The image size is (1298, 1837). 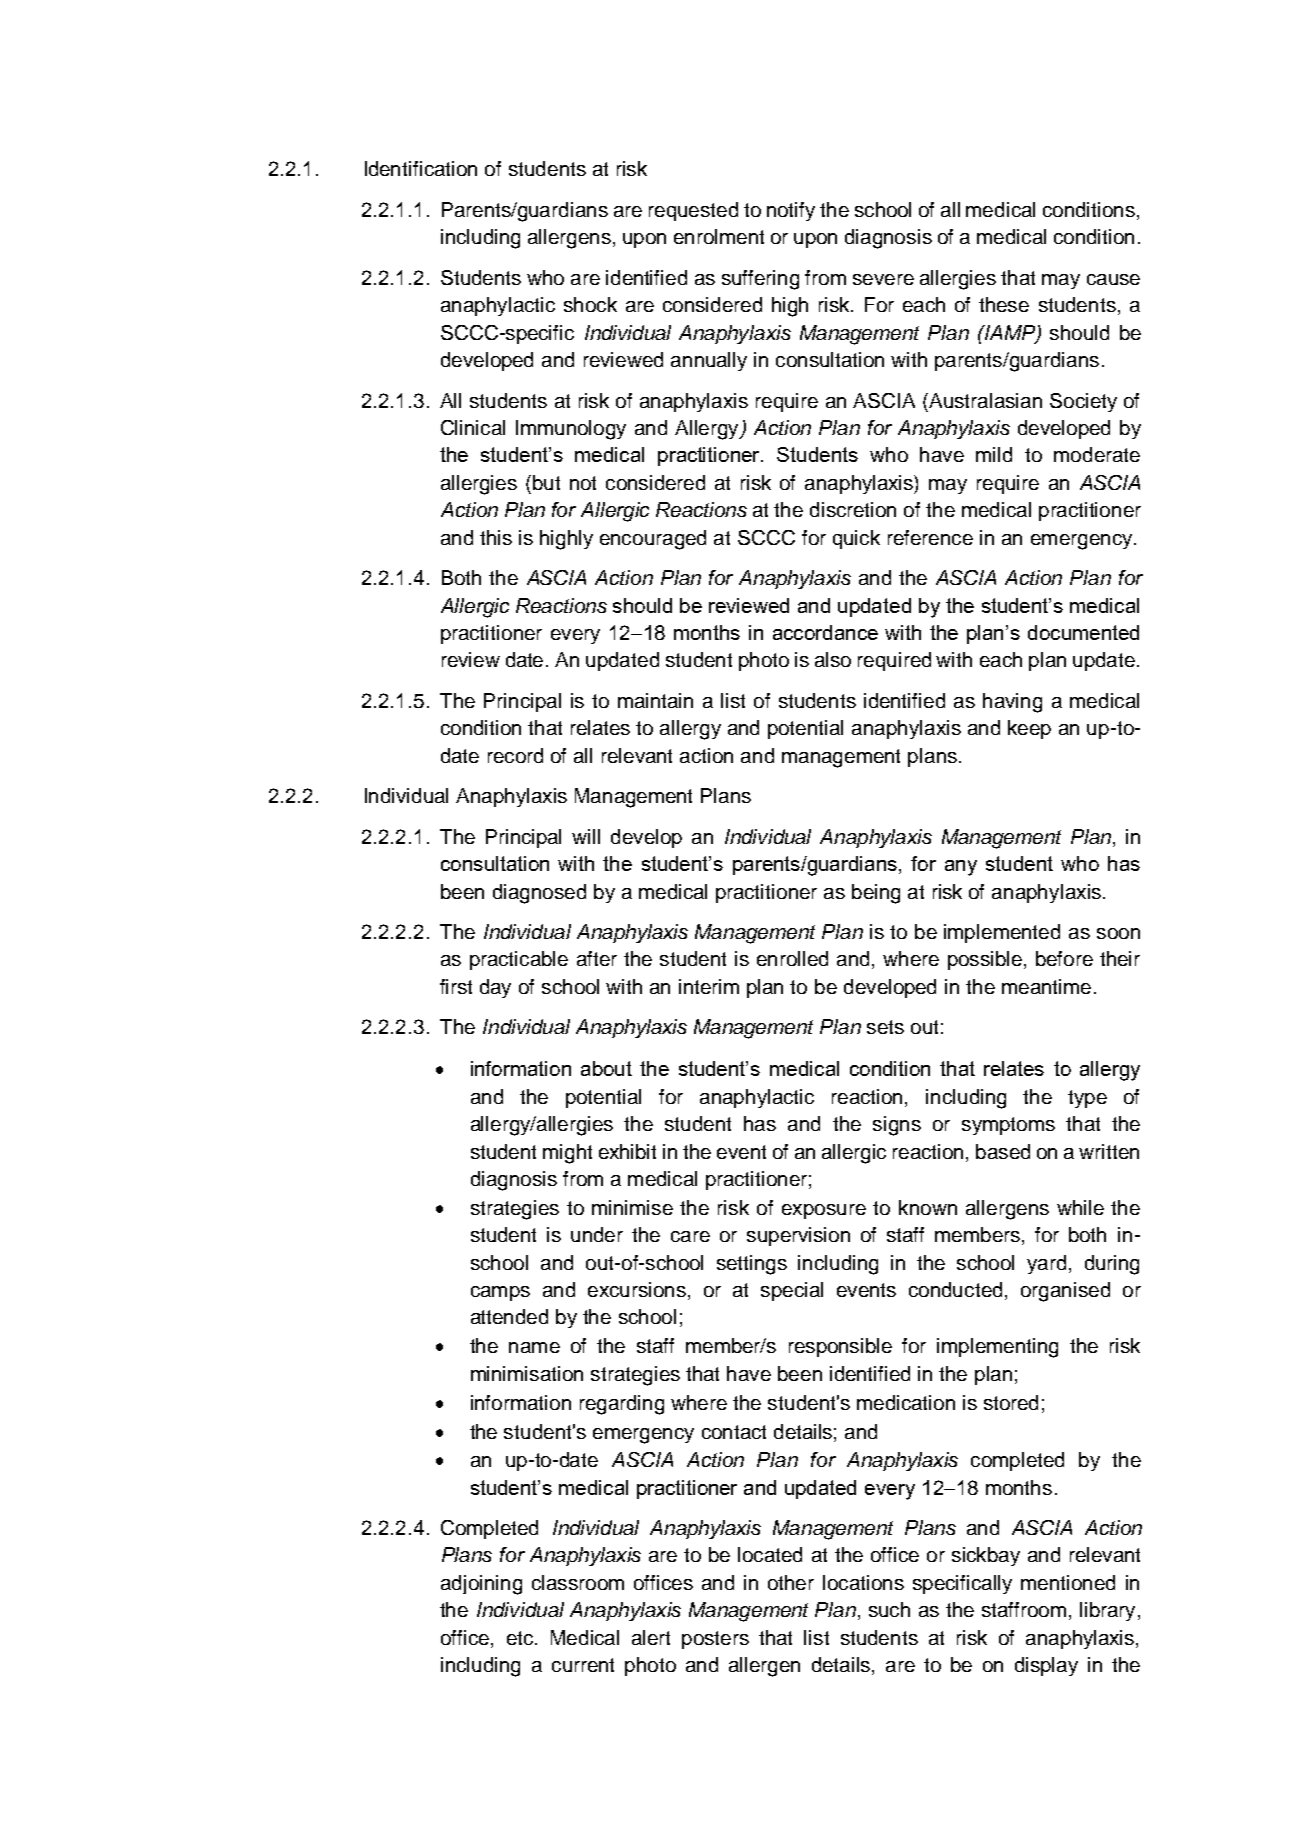 What do you see at coordinates (792, 958) in the screenshot?
I see `enrolled` at bounding box center [792, 958].
